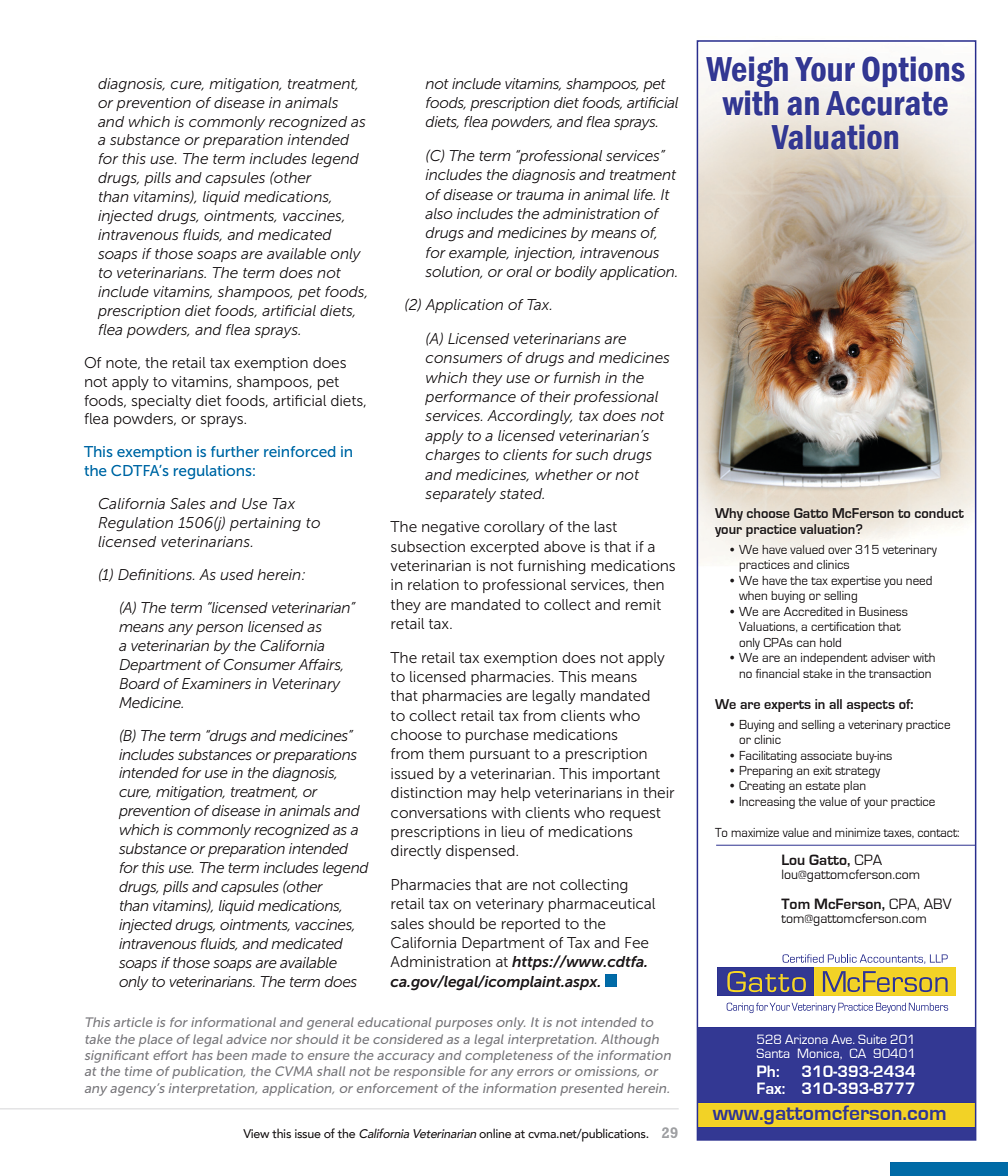  What do you see at coordinates (235, 451) in the image?
I see `further` at bounding box center [235, 451].
